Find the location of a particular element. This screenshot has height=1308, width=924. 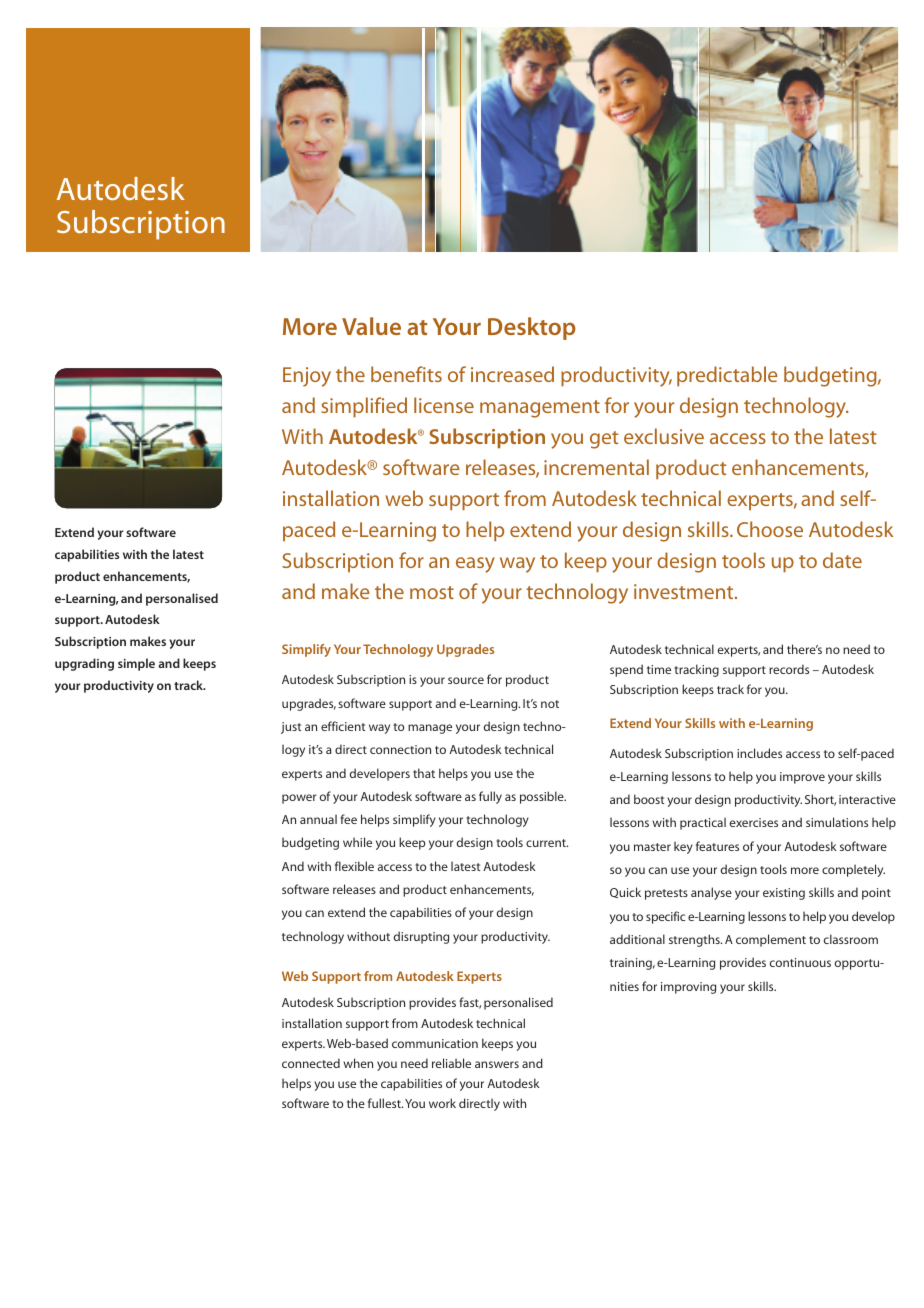

incremental is located at coordinates (596, 467).
